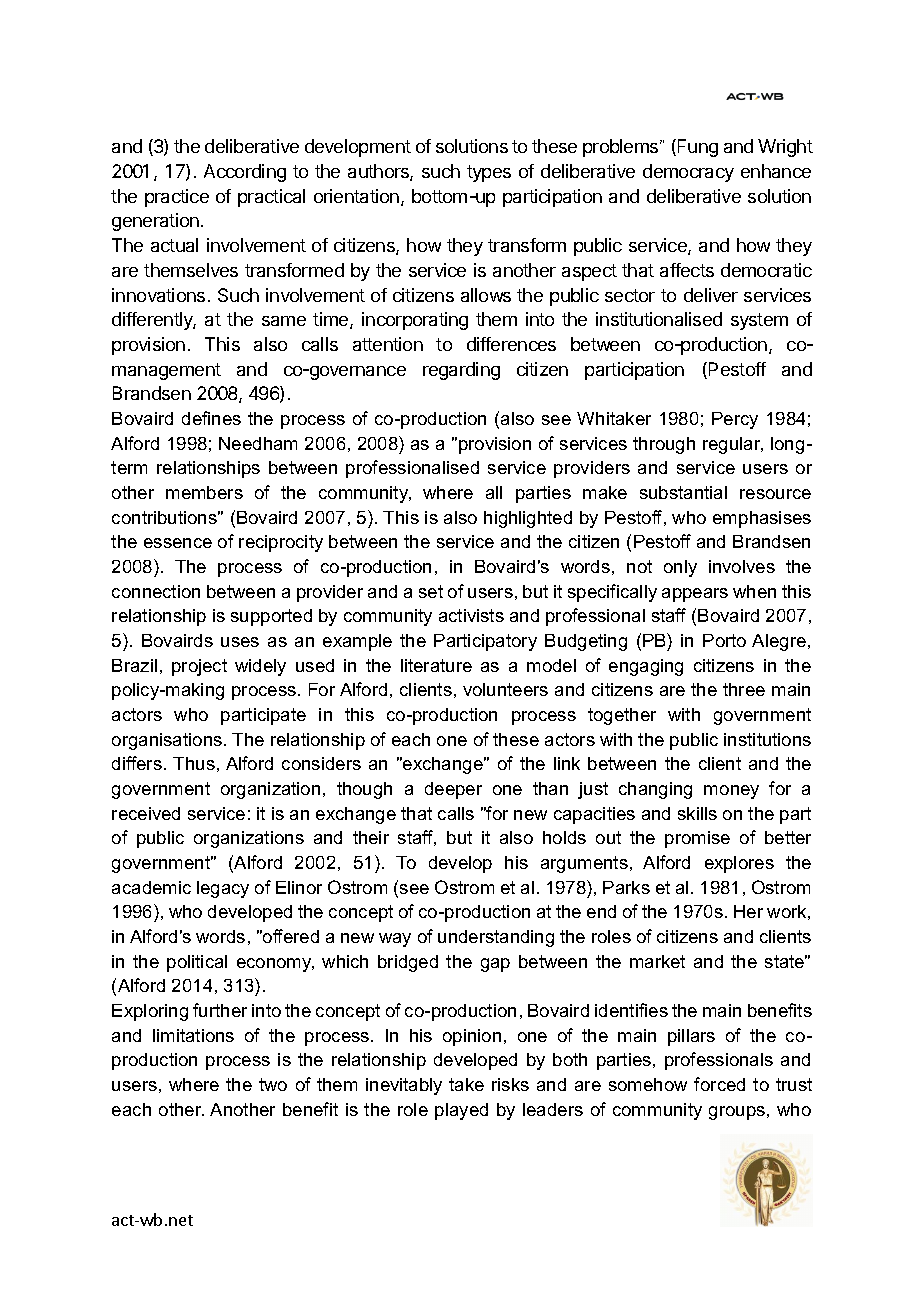 This screenshot has width=924, height=1309. Describe the element at coordinates (245, 173) in the screenshot. I see `According` at that location.
